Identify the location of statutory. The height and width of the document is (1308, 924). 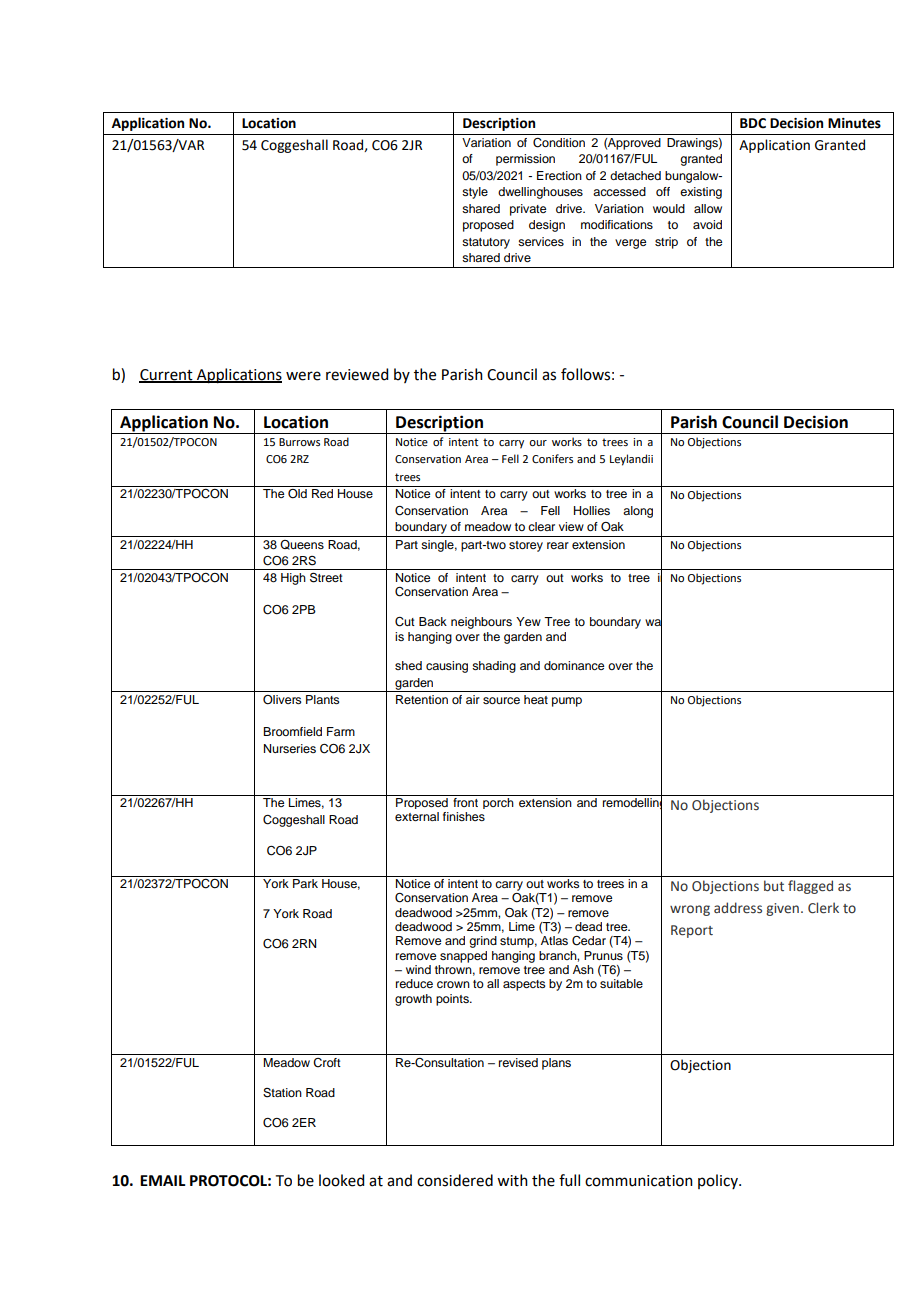
(486, 243).
